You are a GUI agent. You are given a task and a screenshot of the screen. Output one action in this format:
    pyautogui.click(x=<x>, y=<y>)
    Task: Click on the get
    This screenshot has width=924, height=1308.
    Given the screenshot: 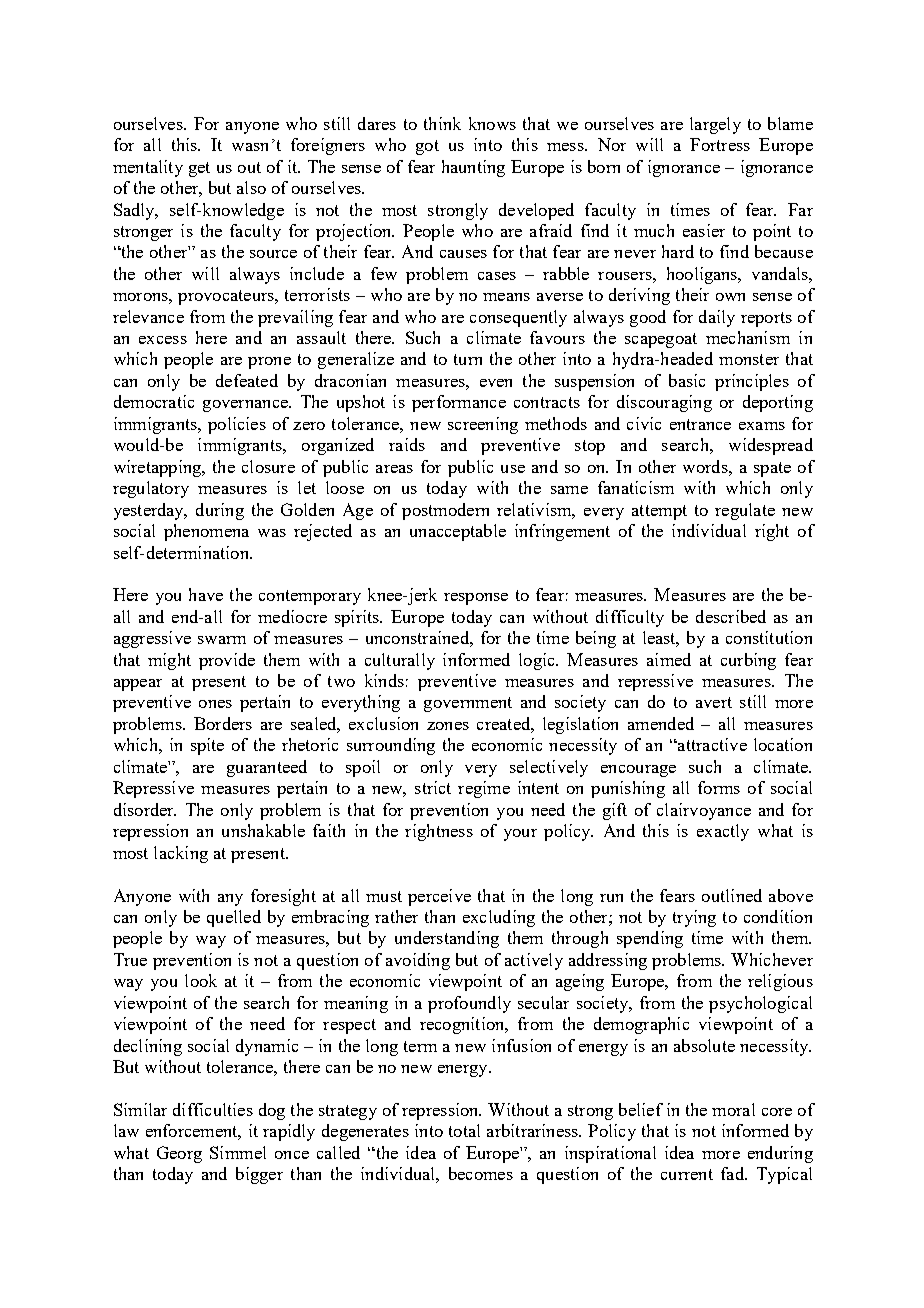 What is the action you would take?
    pyautogui.click(x=199, y=169)
